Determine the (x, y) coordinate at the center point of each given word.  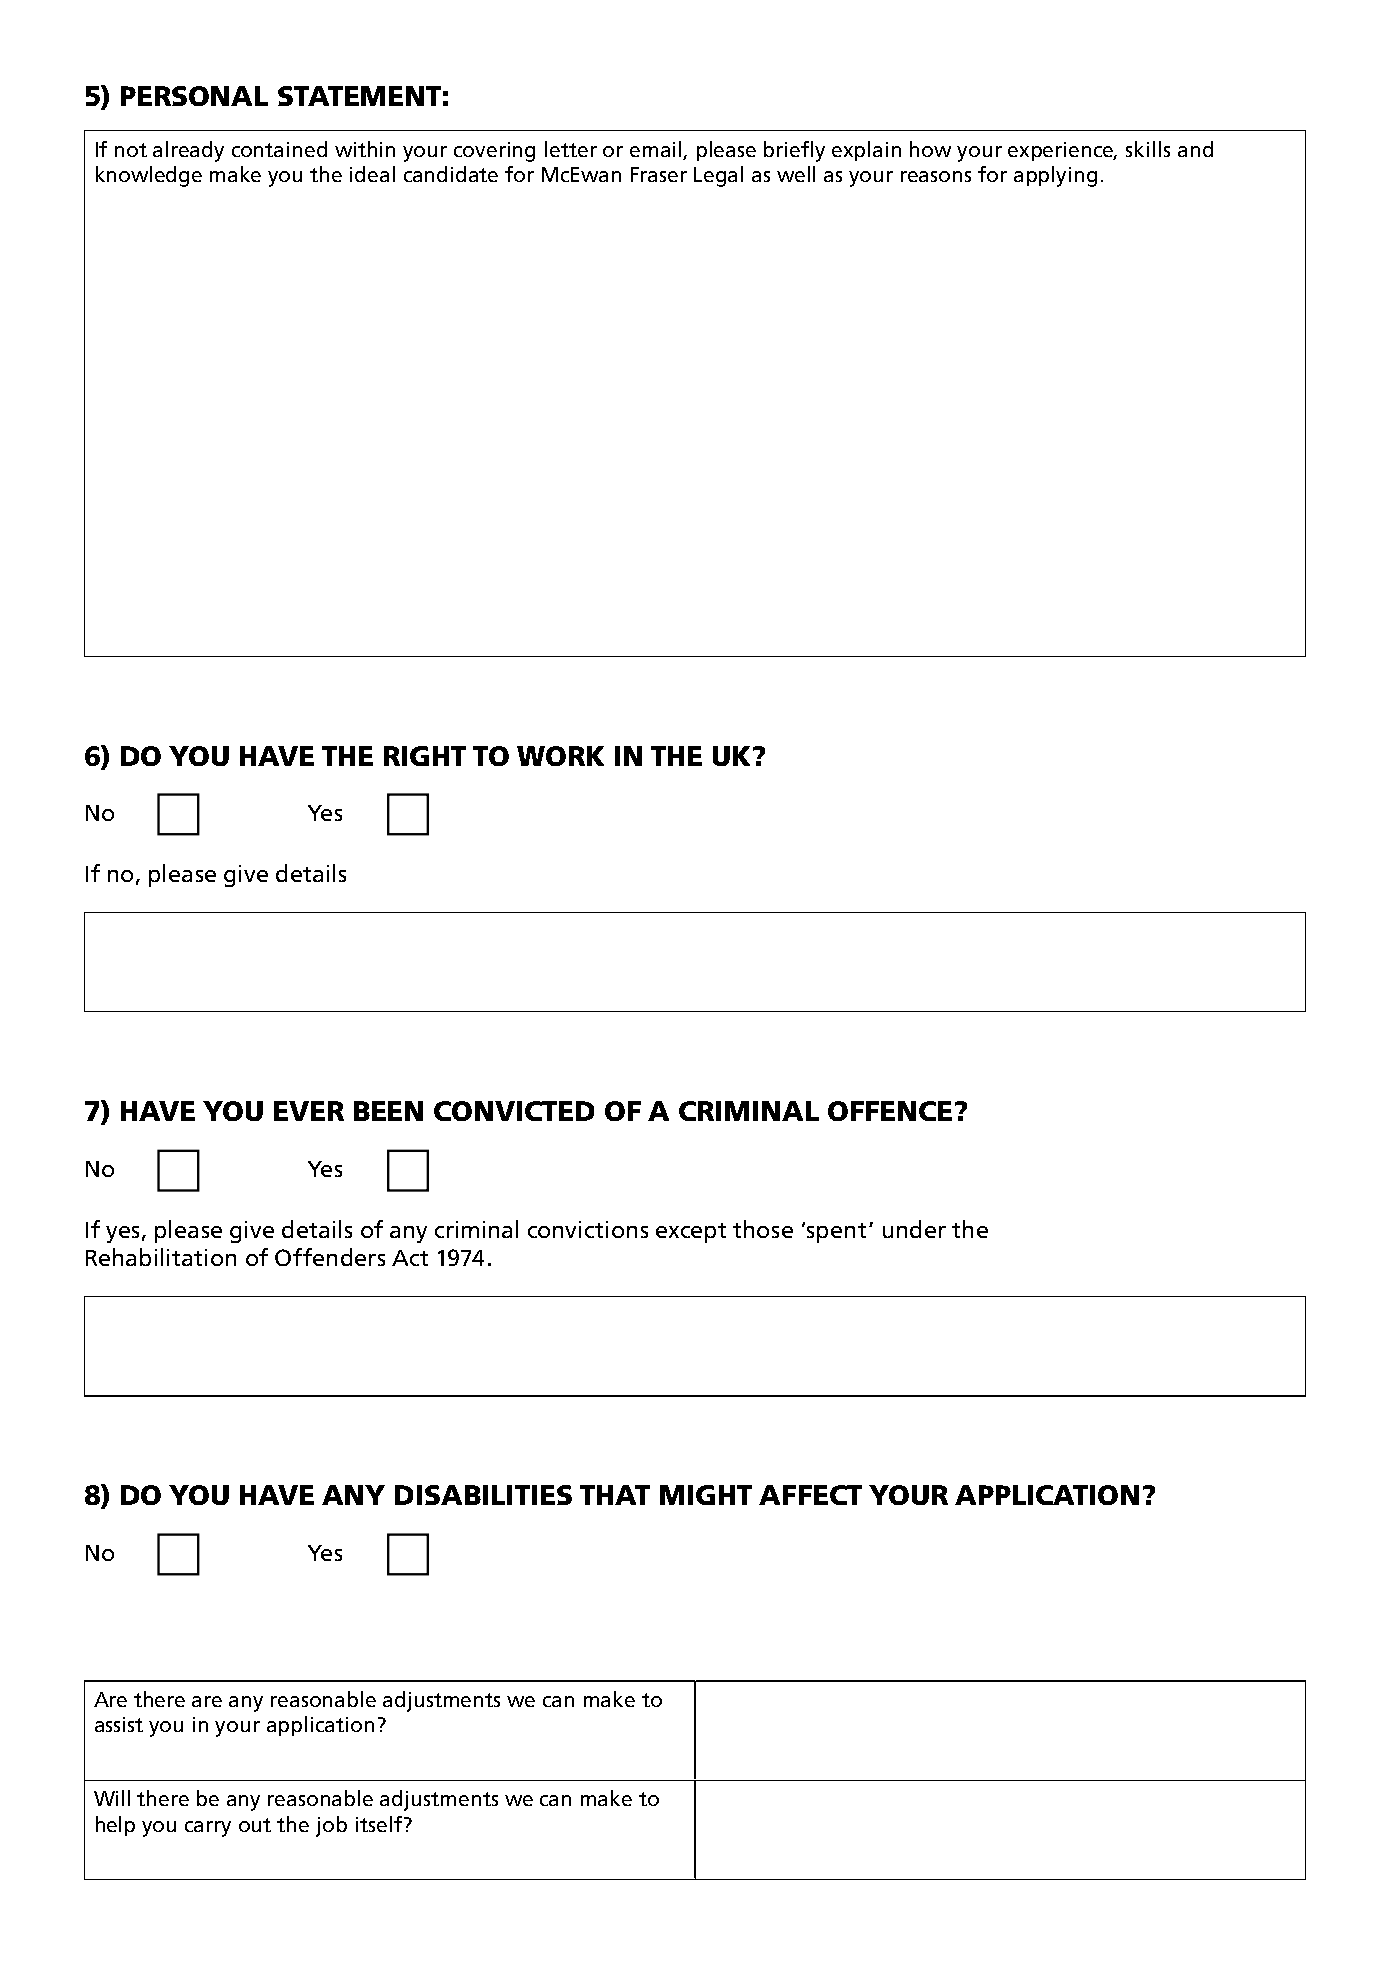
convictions (588, 1229)
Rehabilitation (161, 1257)
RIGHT (425, 756)
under (914, 1229)
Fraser (659, 174)
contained (279, 149)
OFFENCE (890, 1111)
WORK (560, 756)
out (255, 1825)
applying (1055, 176)
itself (379, 1824)
